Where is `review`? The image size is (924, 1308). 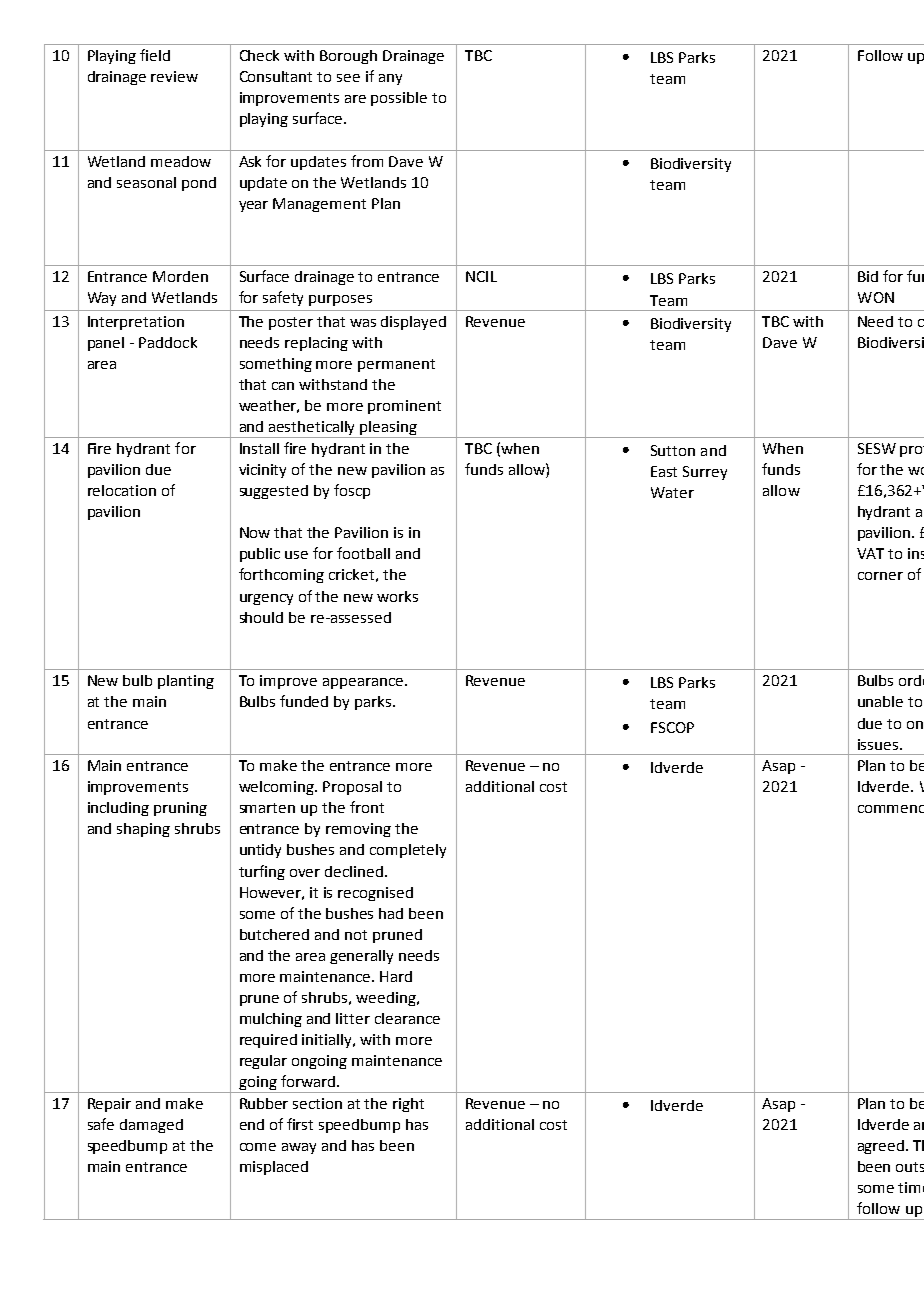
review is located at coordinates (174, 76).
